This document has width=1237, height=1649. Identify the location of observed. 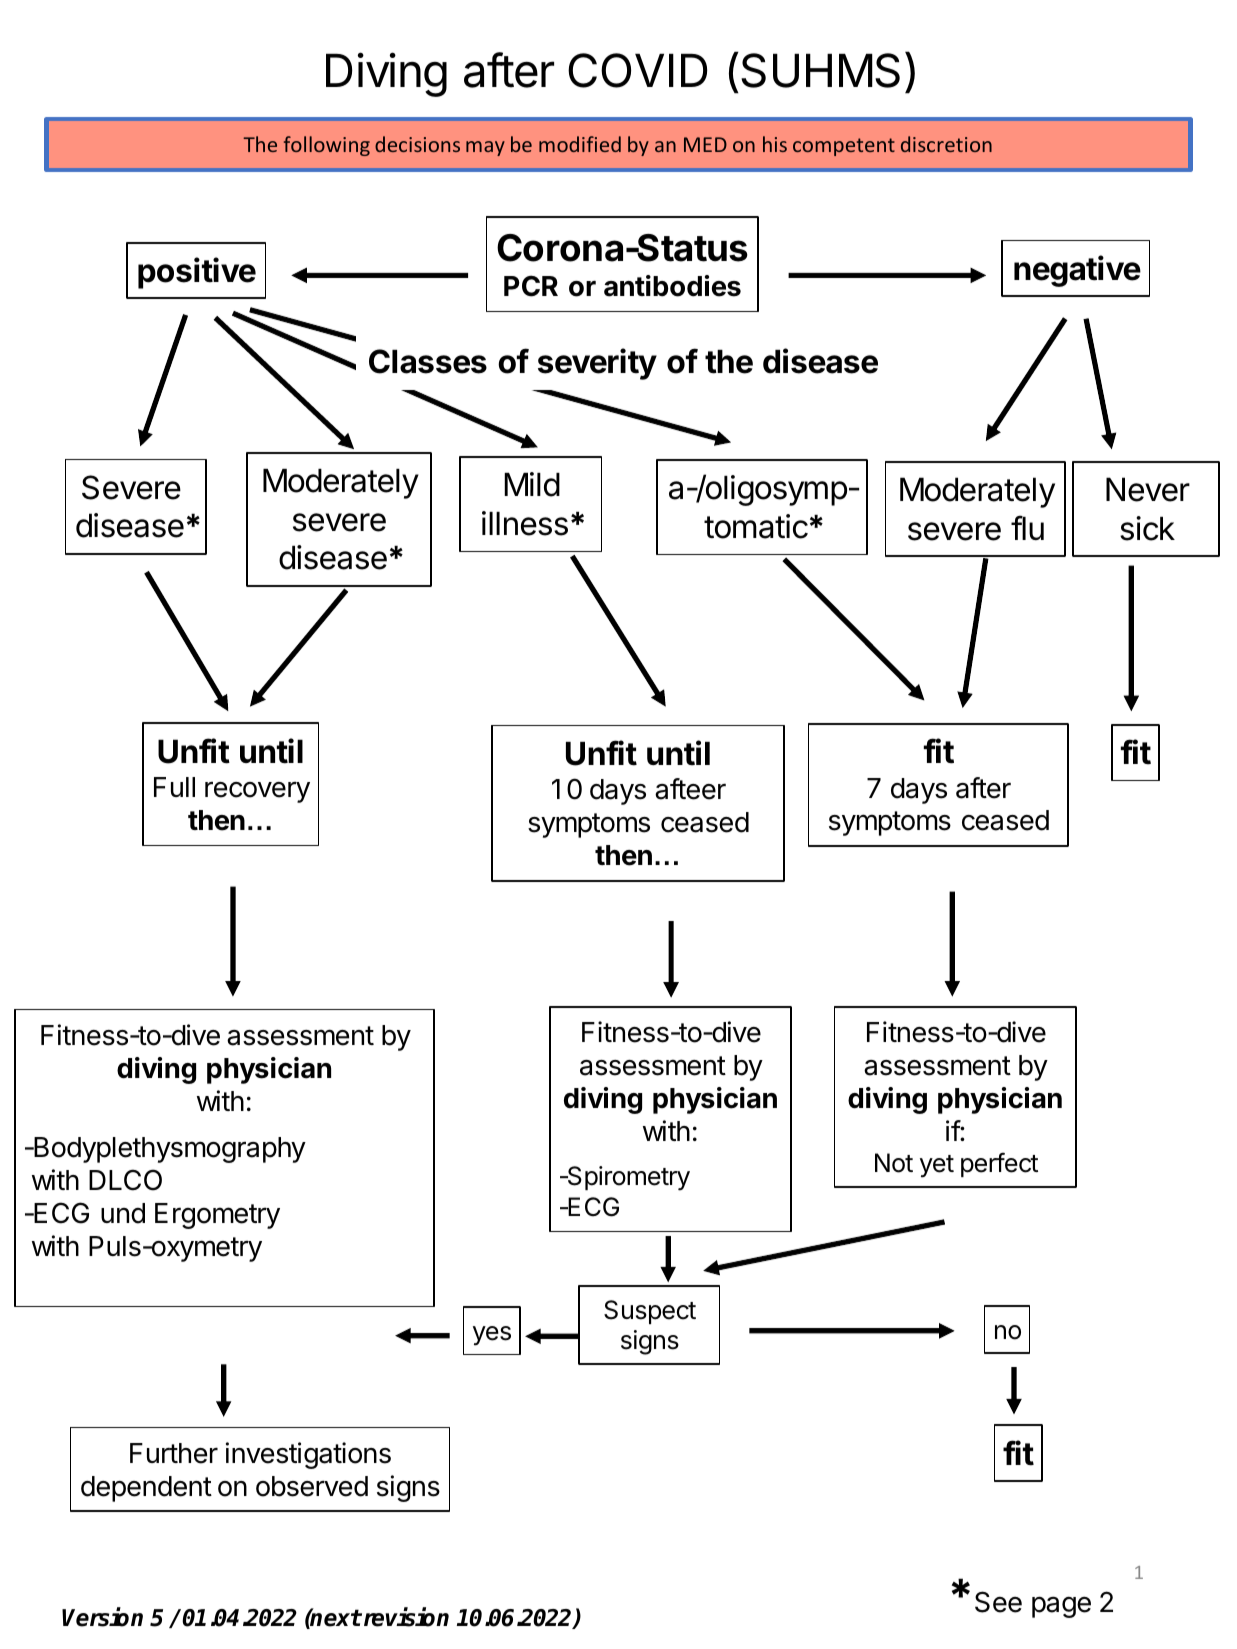
(312, 1486).
